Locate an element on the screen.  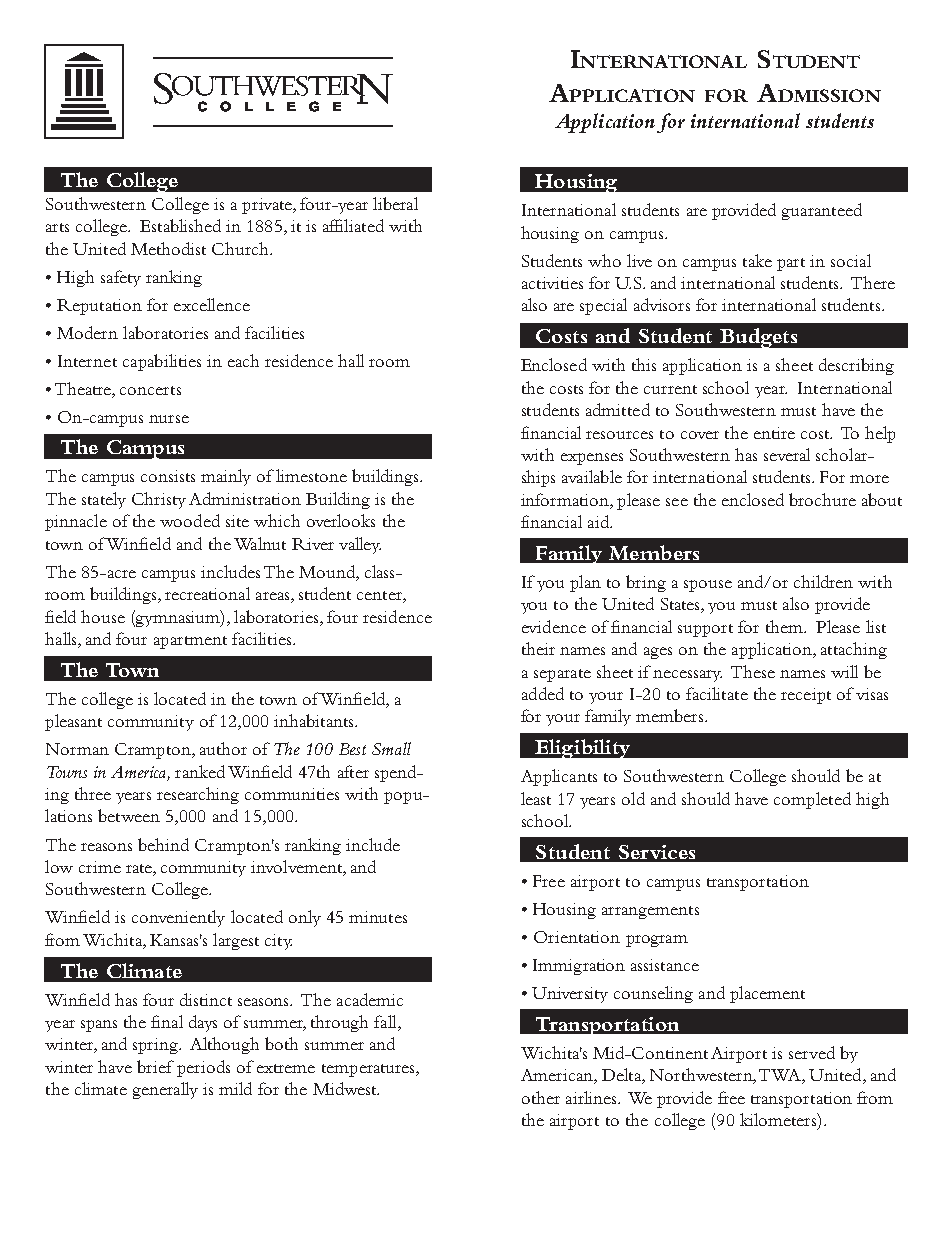
house is located at coordinates (103, 616).
